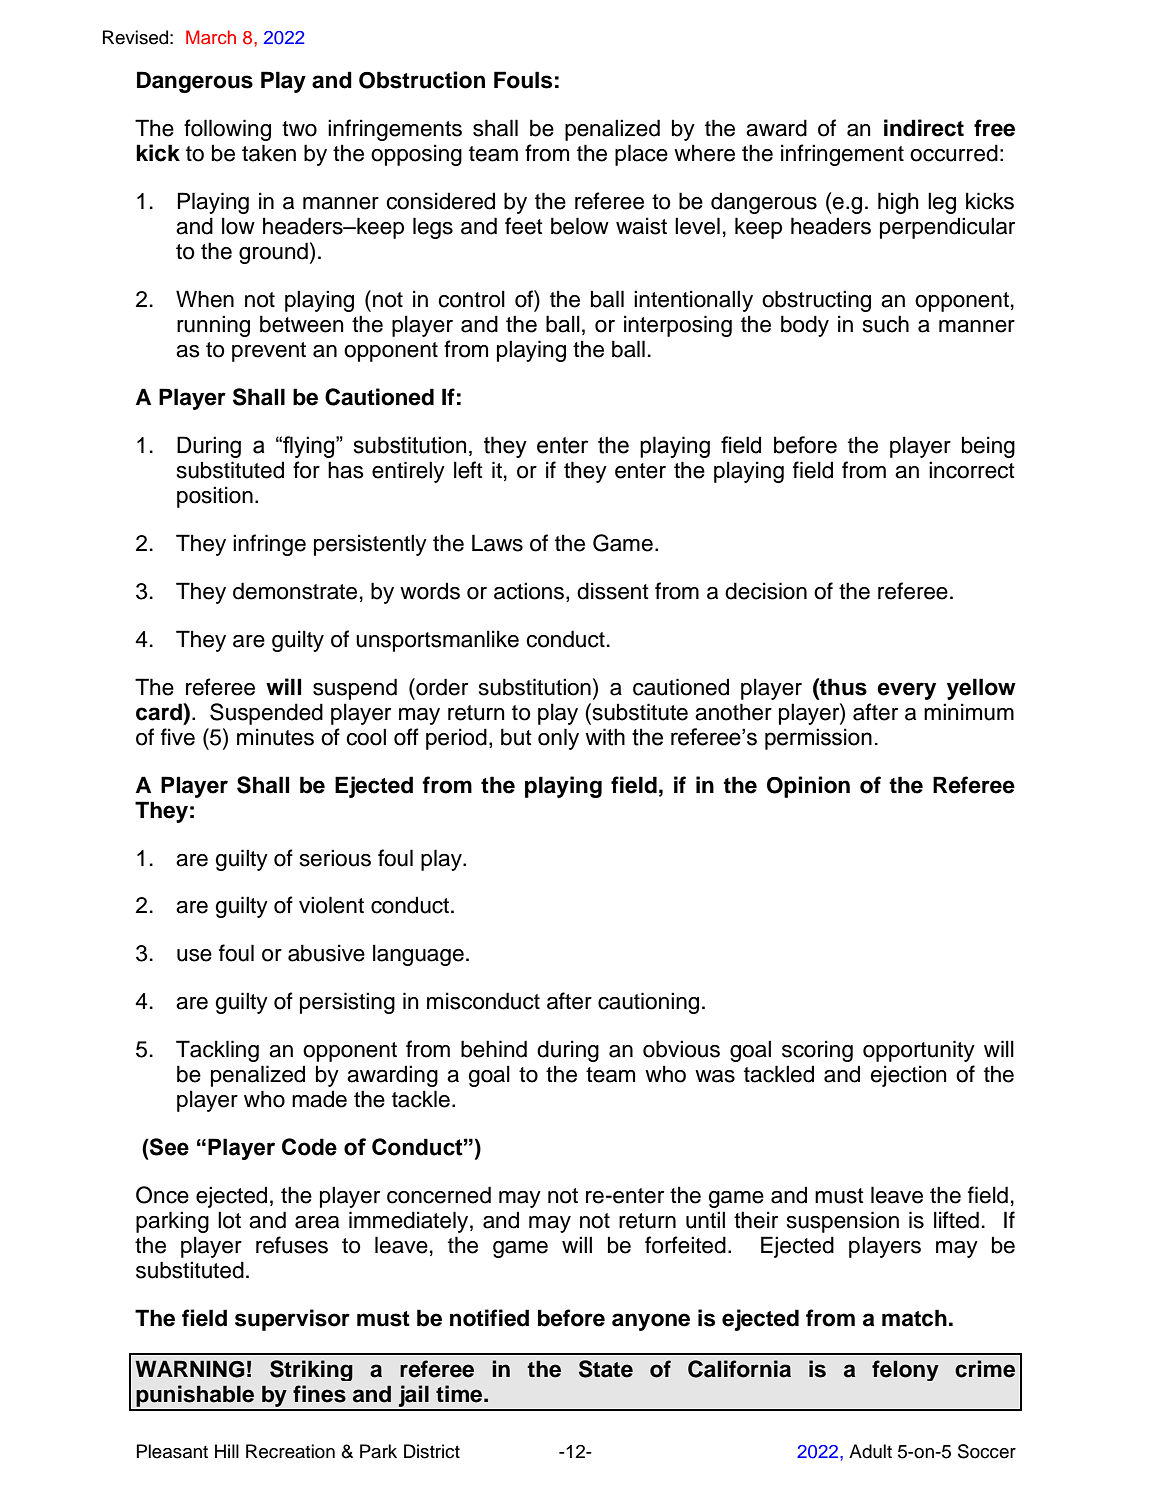 This document has height=1489, width=1151. I want to click on indirect, so click(924, 128).
